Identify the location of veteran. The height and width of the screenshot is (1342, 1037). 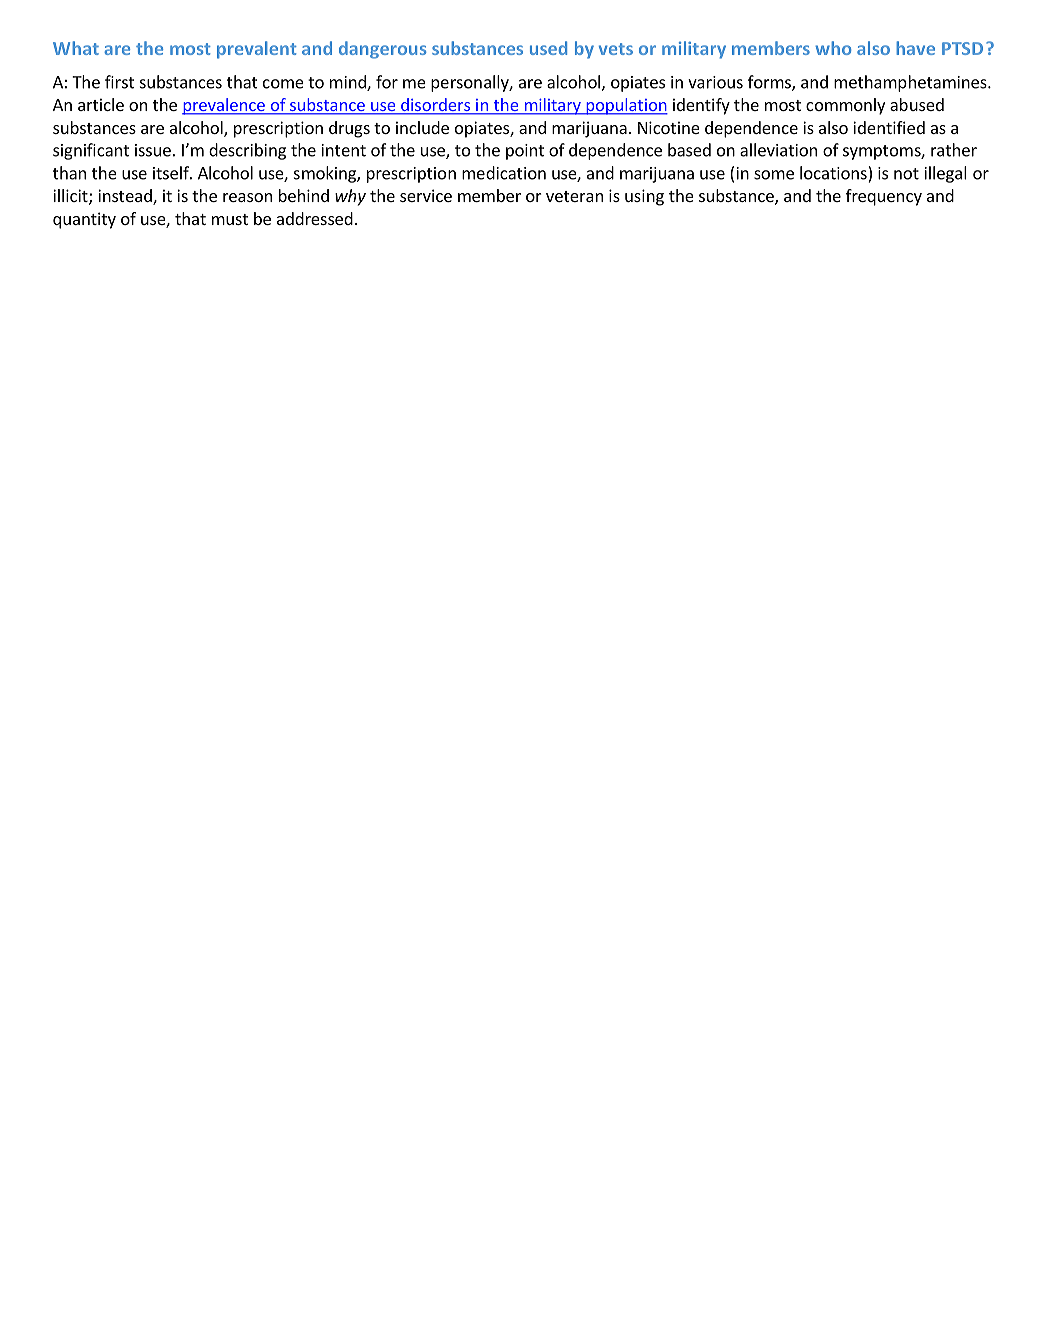
(574, 196).
